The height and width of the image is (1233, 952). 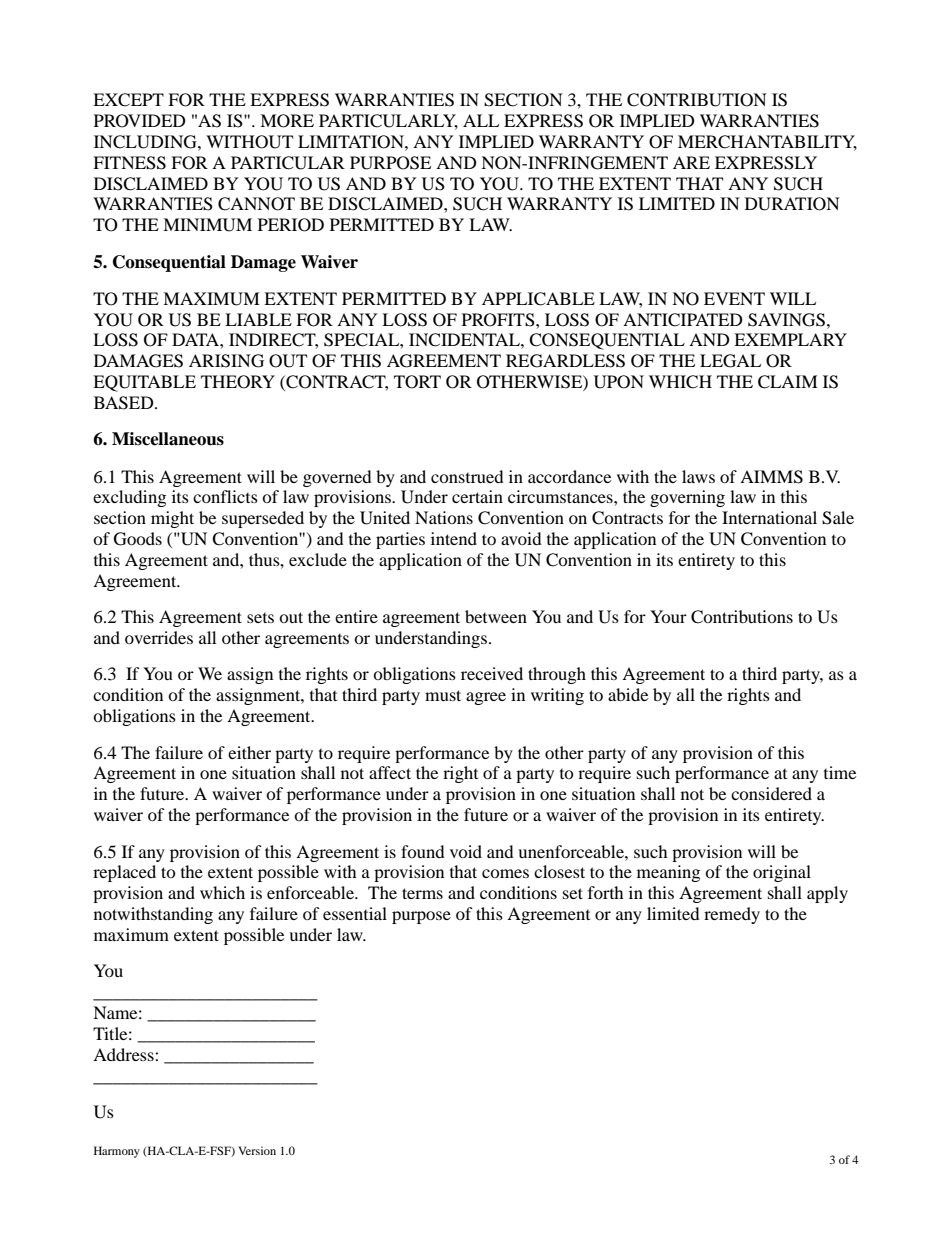 I want to click on Your, so click(x=668, y=616).
